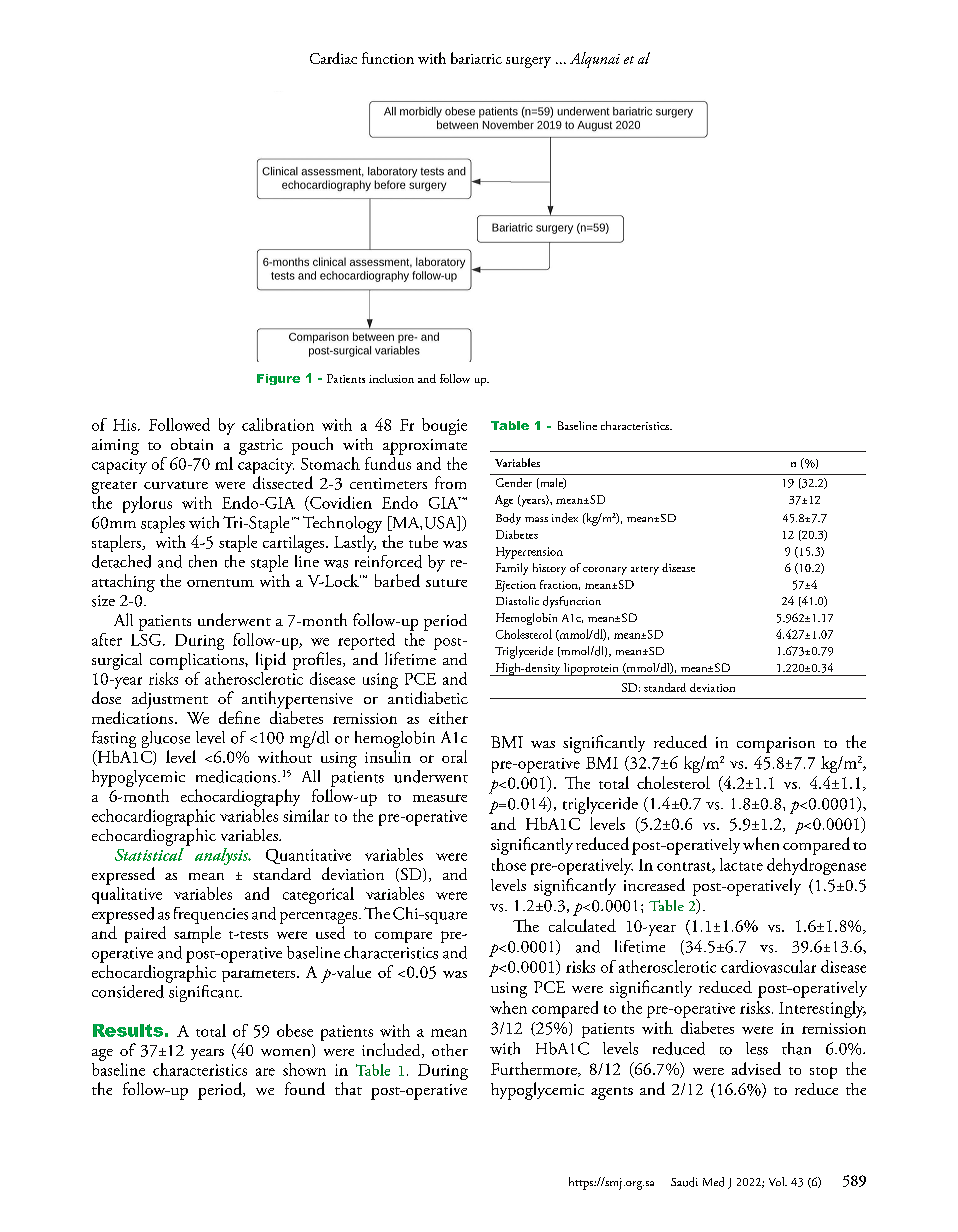  I want to click on Cardiac, so click(333, 58).
